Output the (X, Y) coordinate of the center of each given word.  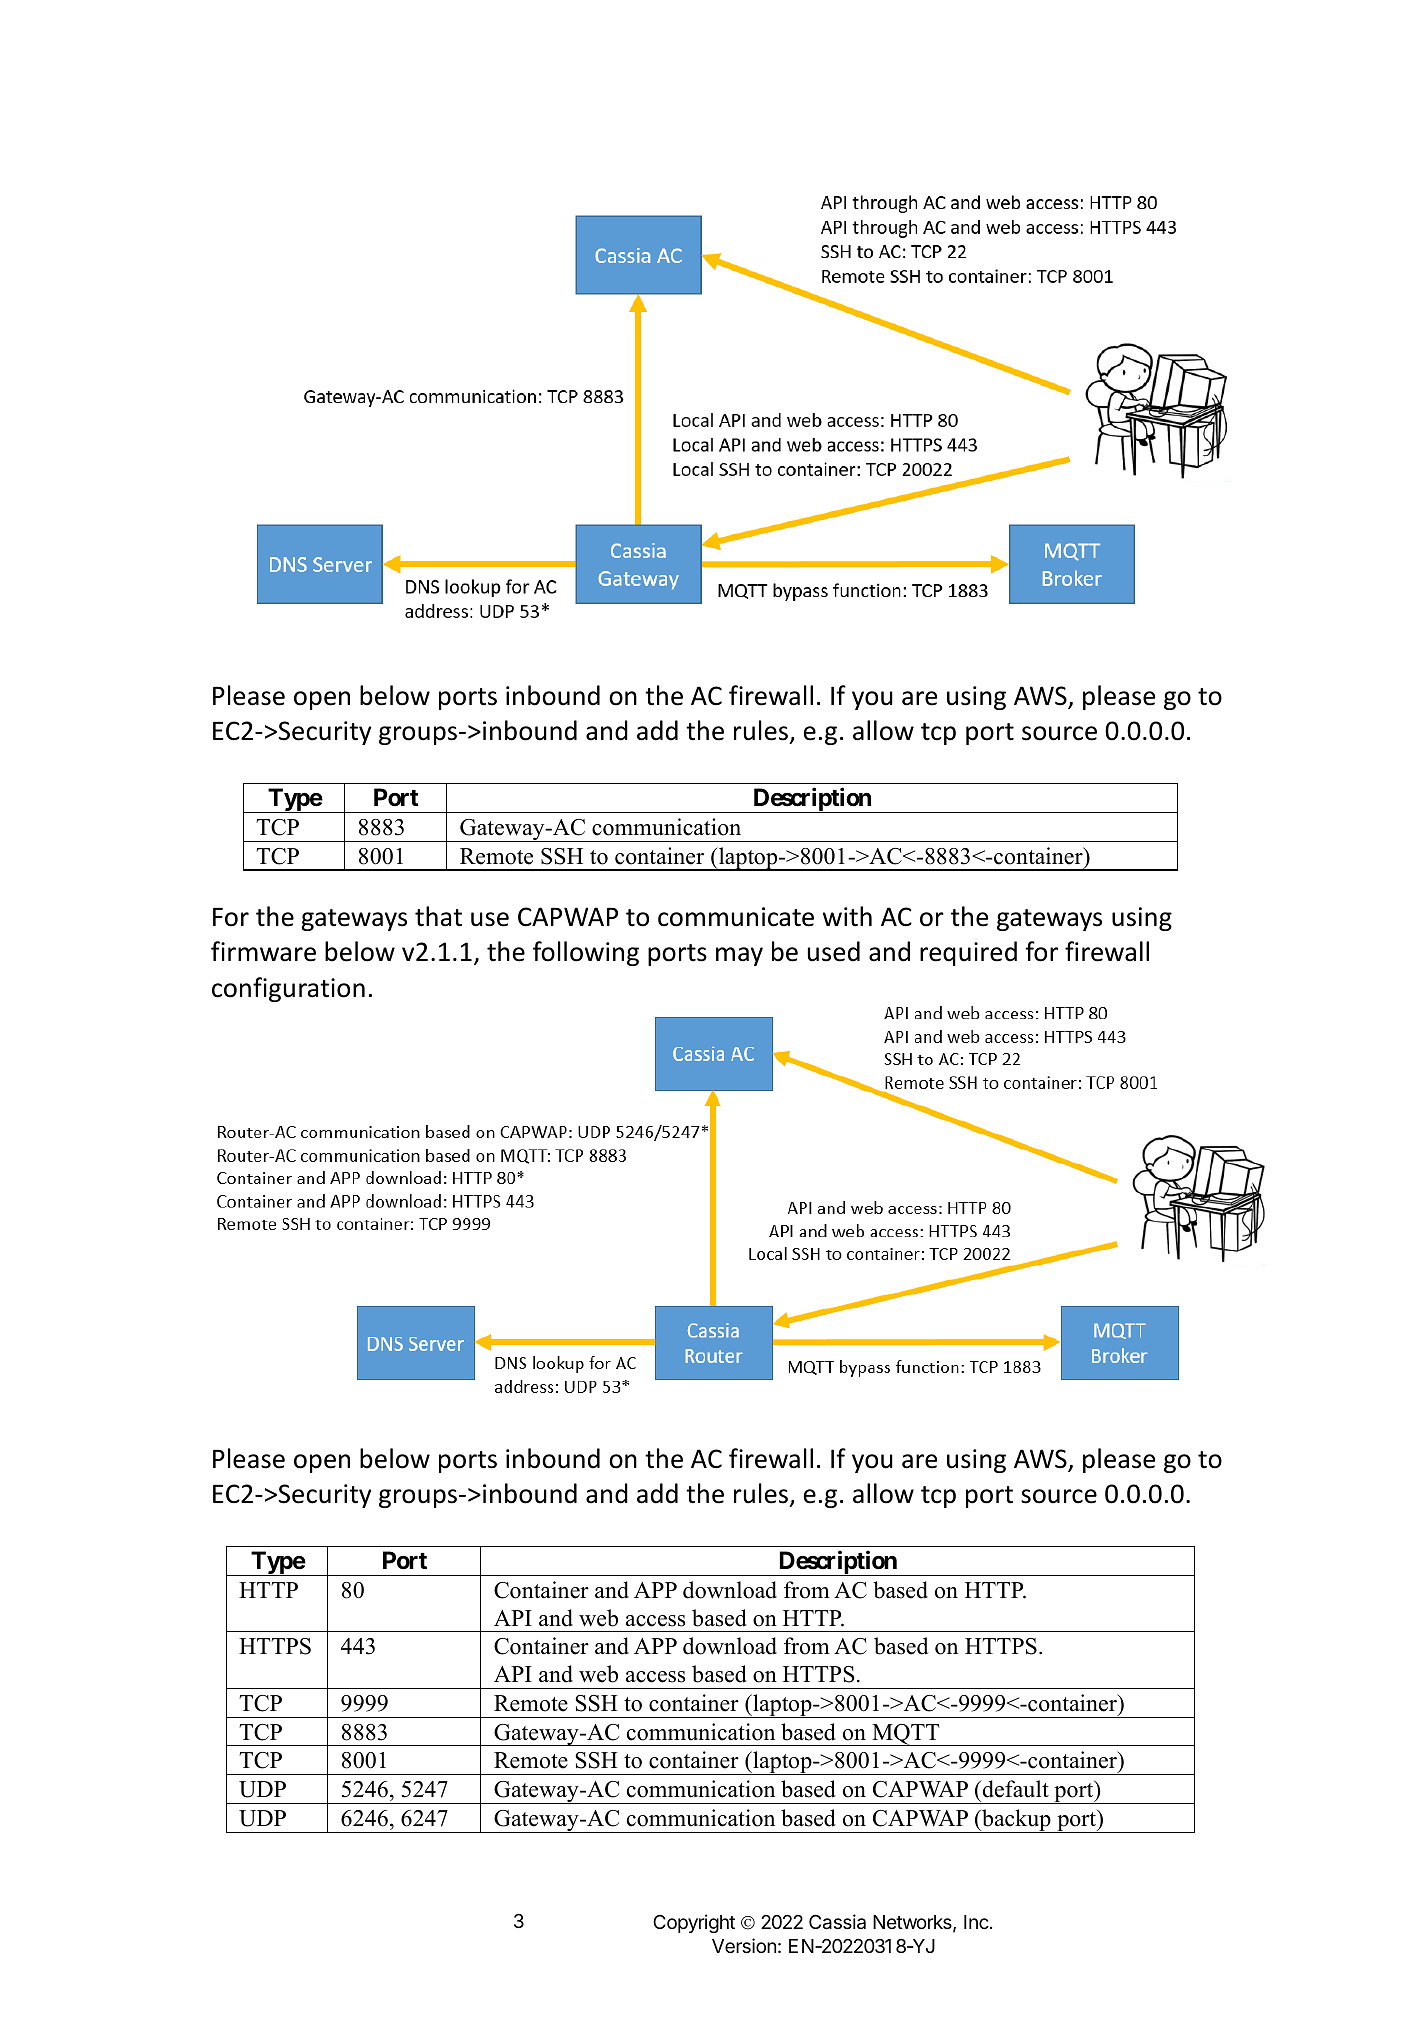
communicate (736, 917)
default (1014, 1789)
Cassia (837, 1922)
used (834, 951)
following (586, 953)
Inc (976, 1922)
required (968, 953)
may (739, 956)
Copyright (694, 1923)
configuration (288, 989)
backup (1016, 1821)
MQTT (906, 1735)
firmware (263, 951)
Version (744, 1945)
